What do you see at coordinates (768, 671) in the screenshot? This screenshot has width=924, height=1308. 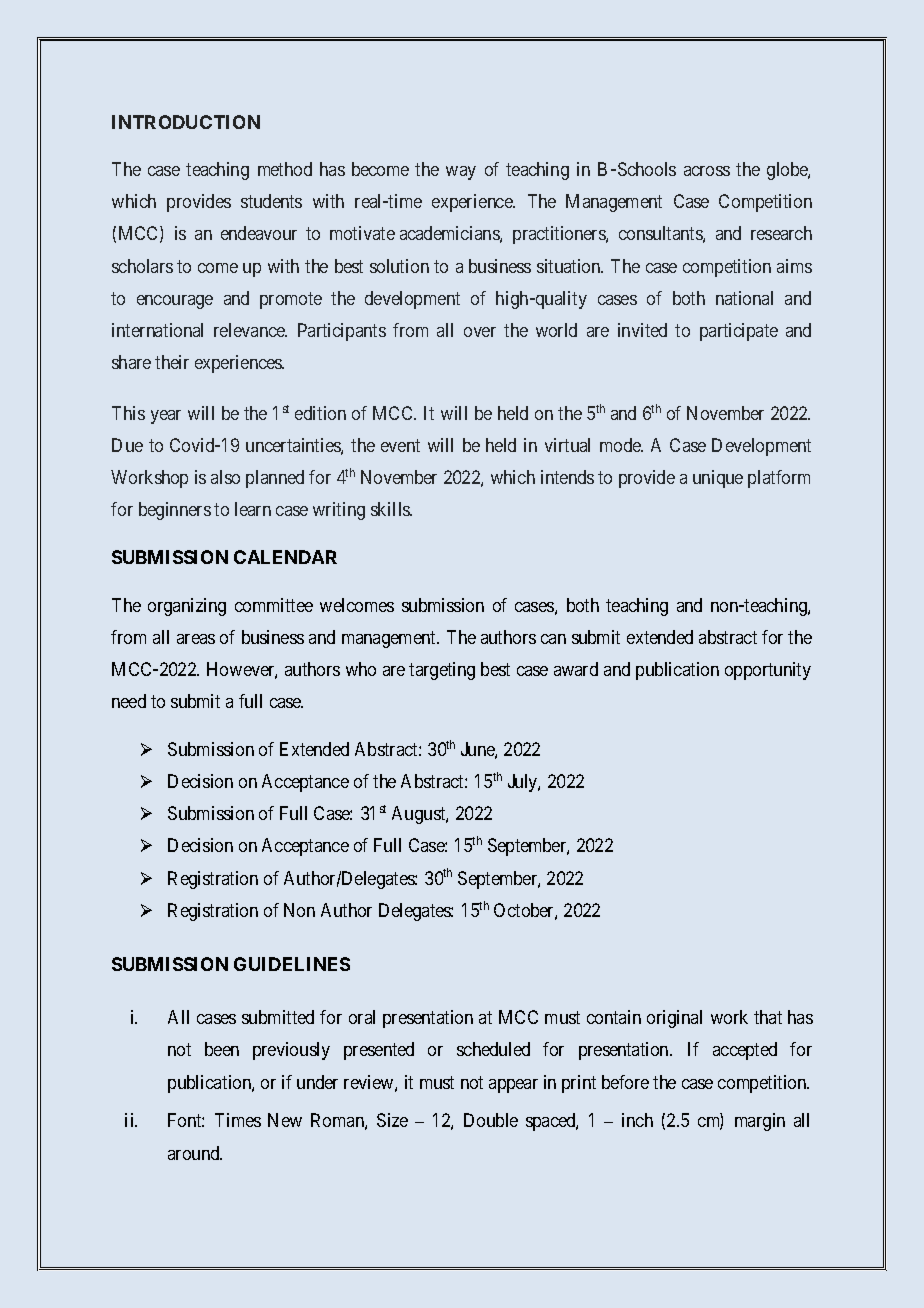 I see `opportunity` at bounding box center [768, 671].
